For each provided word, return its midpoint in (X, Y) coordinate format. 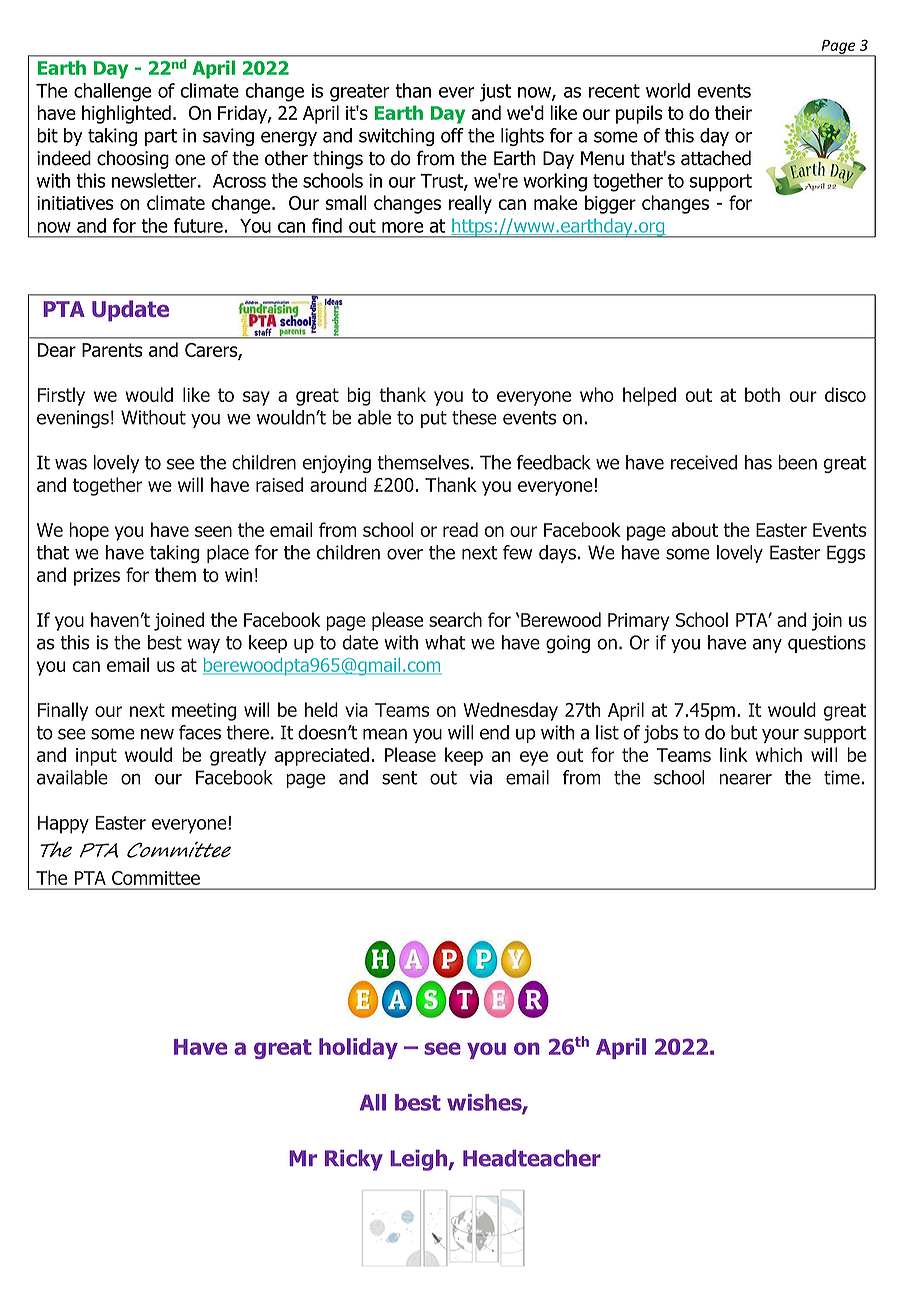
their (733, 112)
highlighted (126, 114)
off (452, 135)
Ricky (354, 1160)
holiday (358, 1048)
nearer (745, 779)
